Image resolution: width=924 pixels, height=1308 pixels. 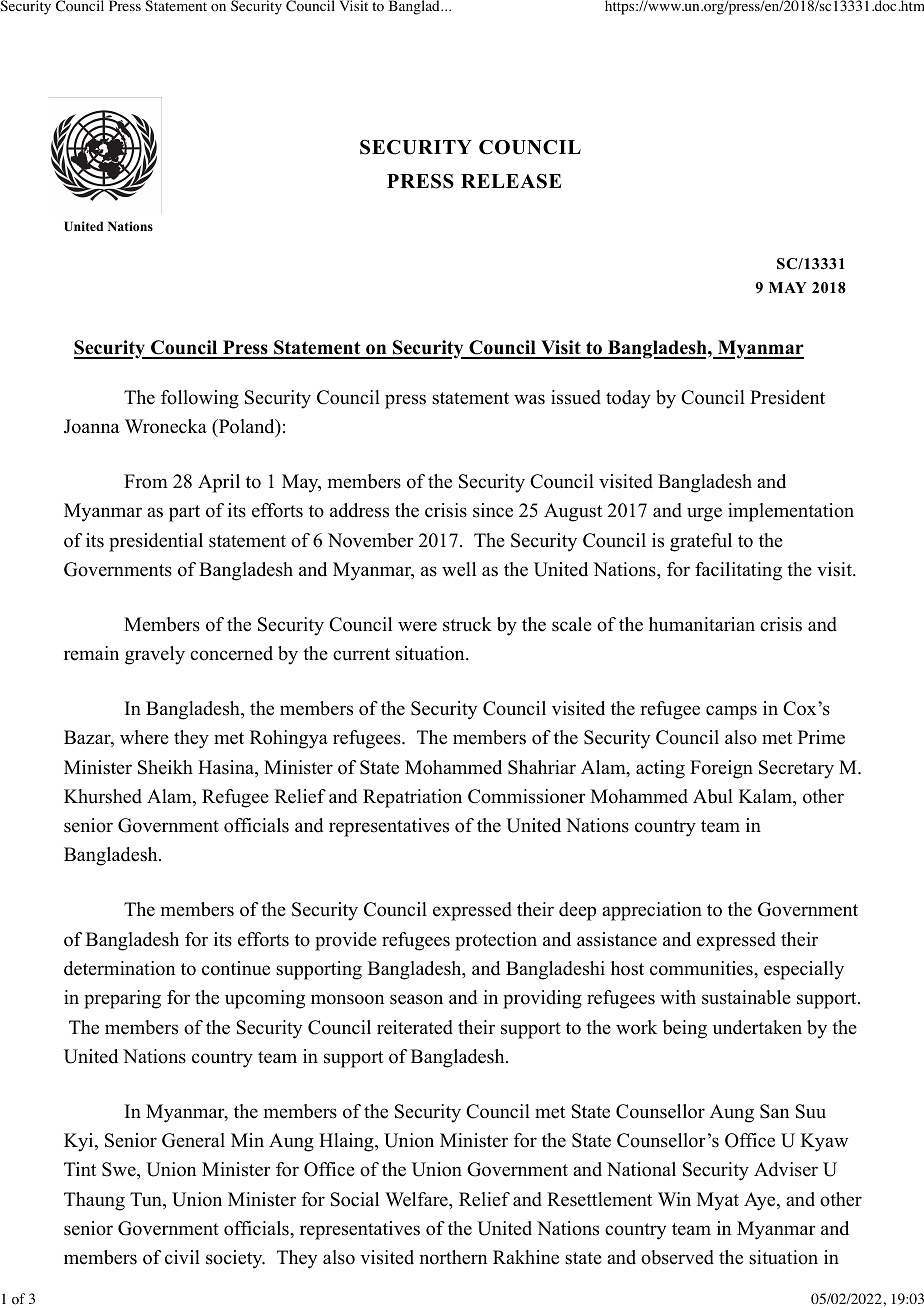 What do you see at coordinates (182, 1257) in the screenshot?
I see `civil` at bounding box center [182, 1257].
